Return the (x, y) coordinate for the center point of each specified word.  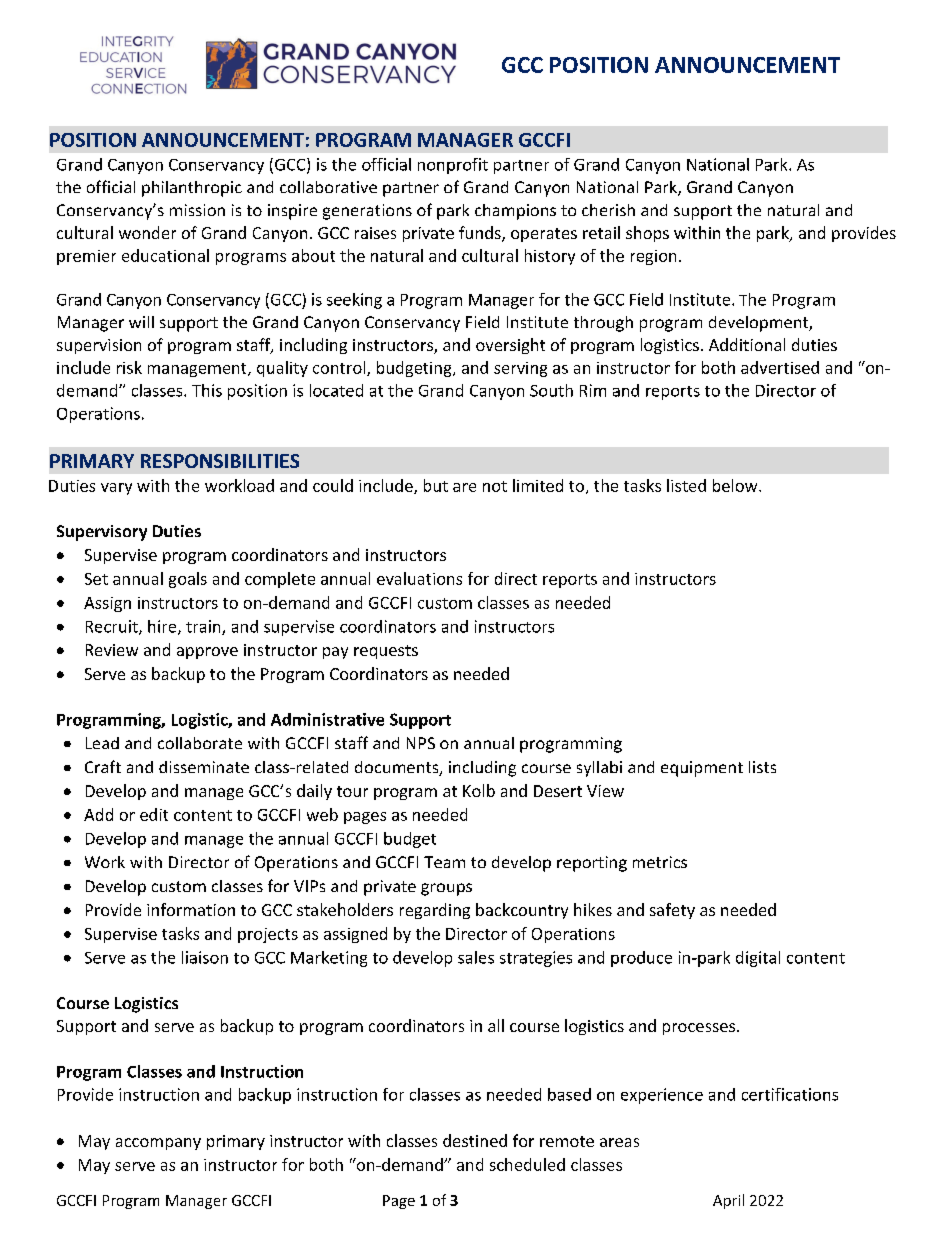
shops (647, 234)
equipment (702, 769)
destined (475, 1140)
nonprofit (453, 166)
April (728, 1201)
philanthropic (192, 189)
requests (386, 652)
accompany (158, 1144)
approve (207, 653)
